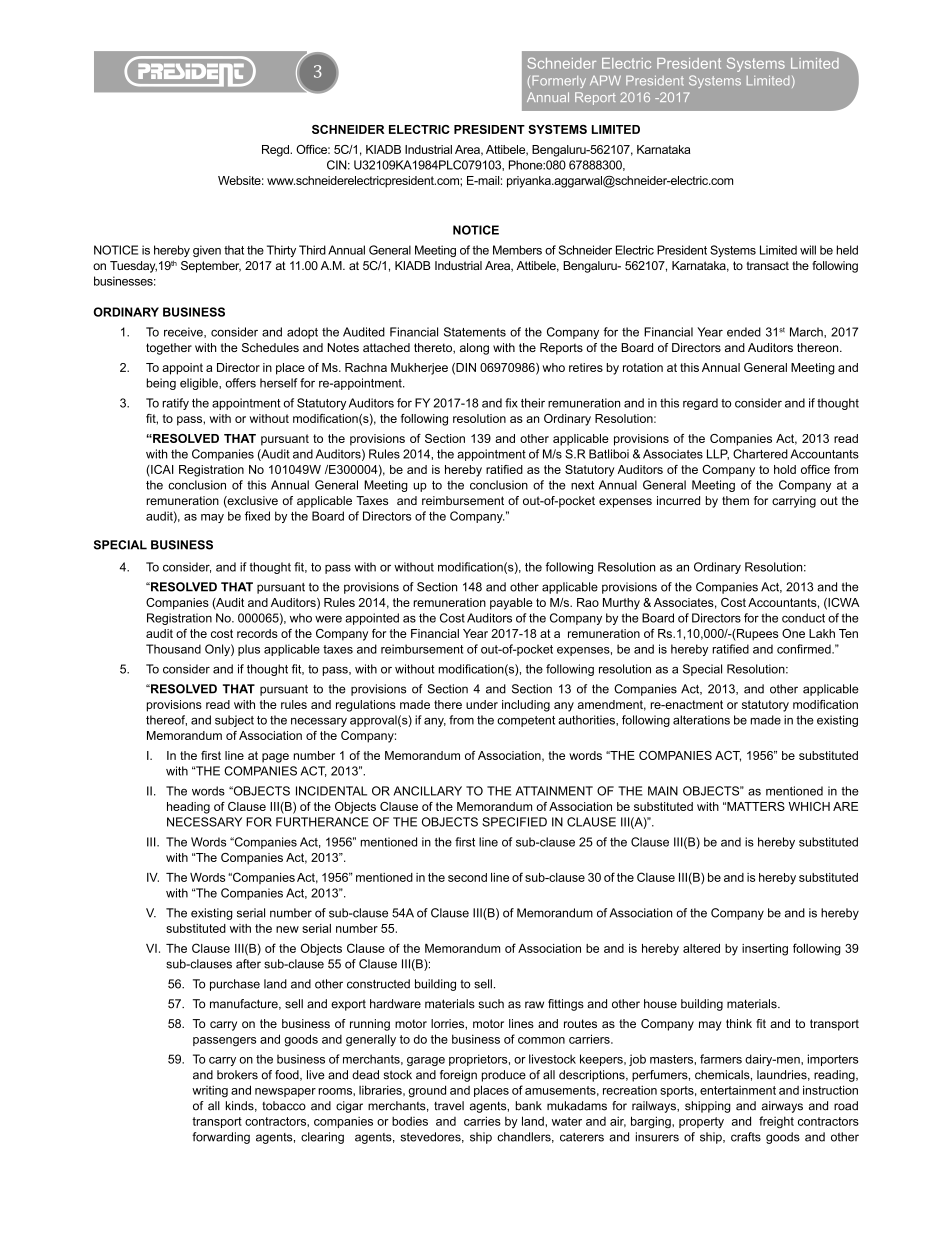 This screenshot has width=952, height=1233. I want to click on from, so click(461, 720).
